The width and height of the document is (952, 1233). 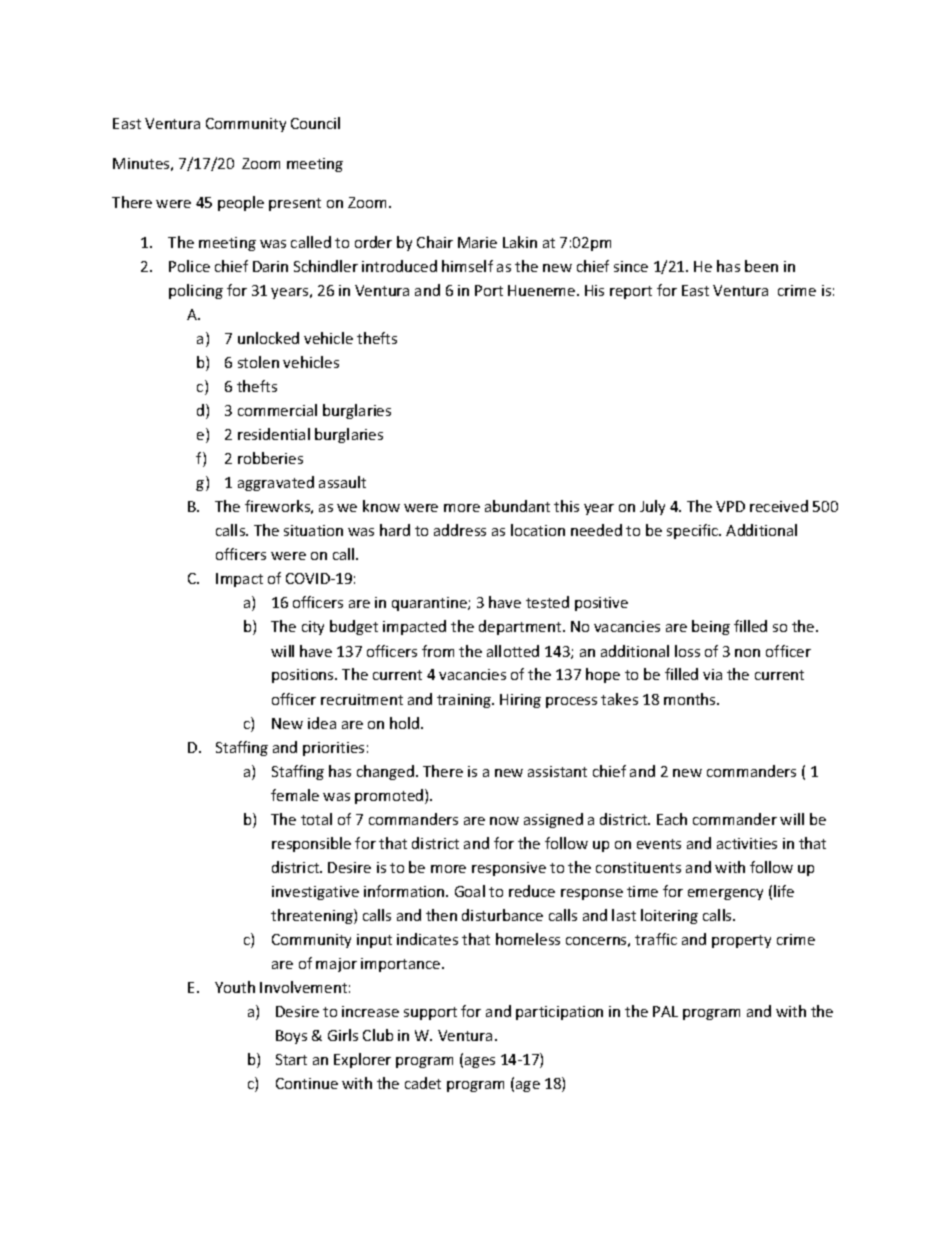 I want to click on department, so click(x=521, y=627).
